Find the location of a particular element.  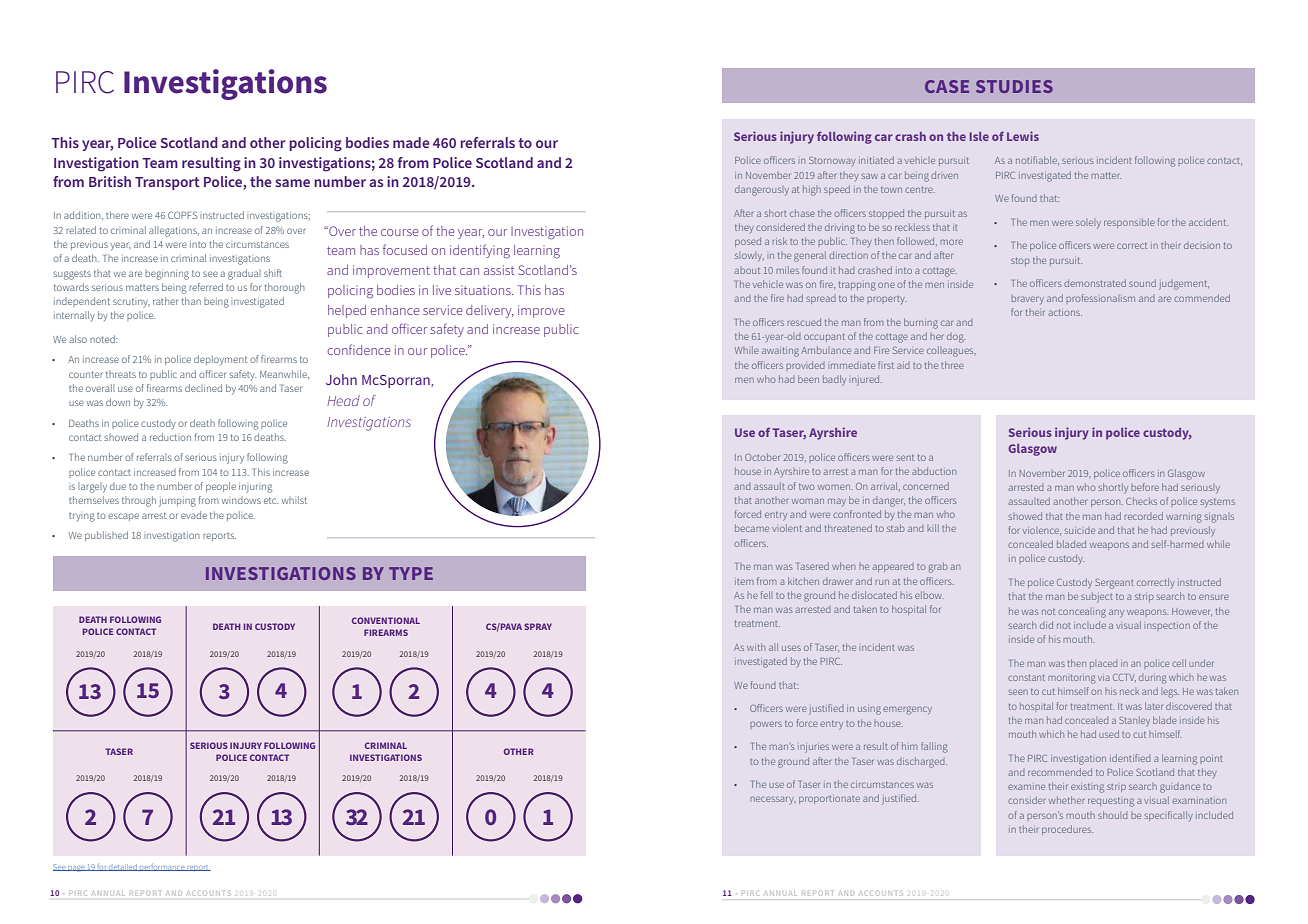

necessary is located at coordinates (773, 800).
